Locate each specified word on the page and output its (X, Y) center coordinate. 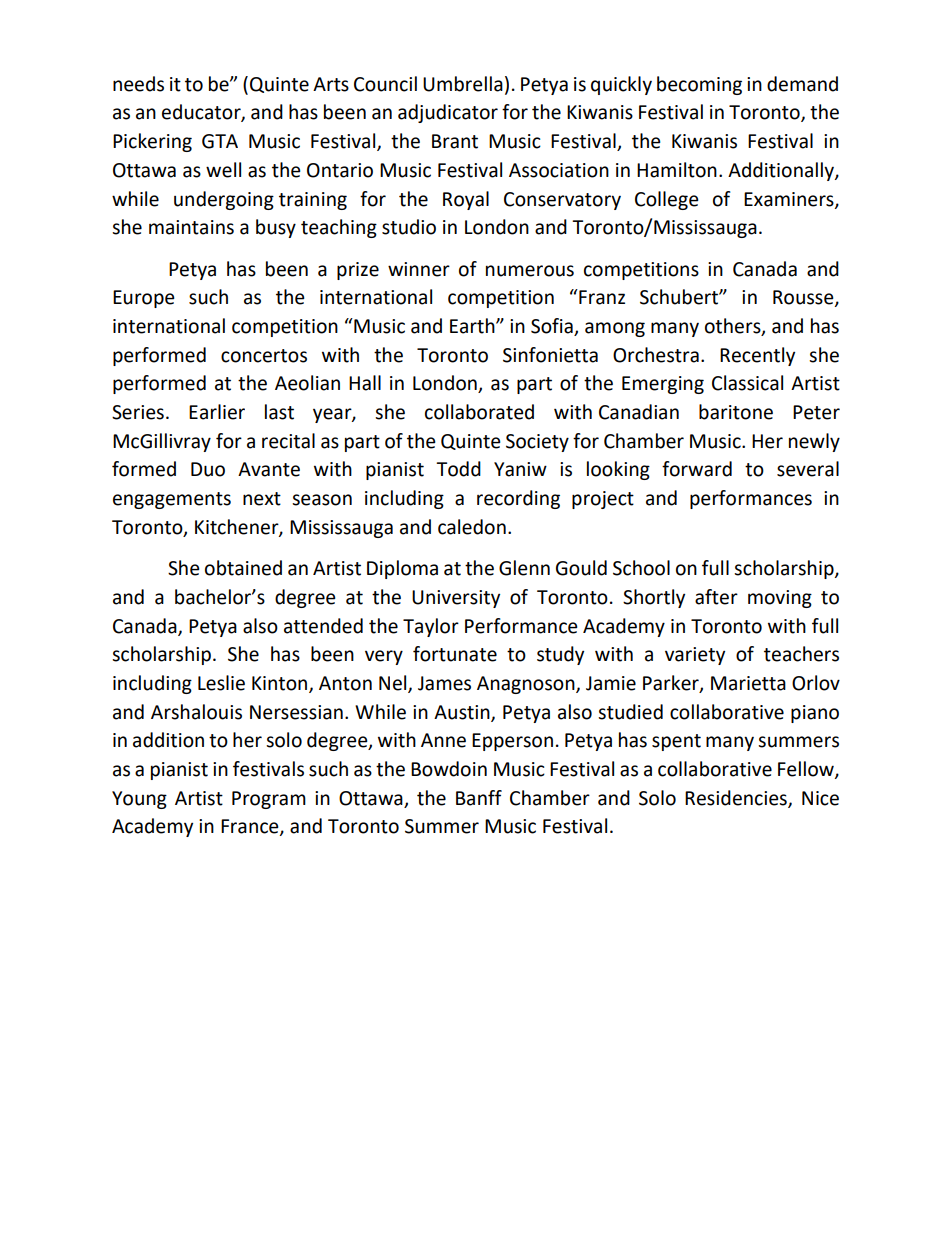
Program (269, 800)
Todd (458, 469)
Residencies (737, 798)
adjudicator (448, 113)
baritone (736, 412)
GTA (220, 141)
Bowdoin (449, 769)
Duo (208, 469)
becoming (699, 85)
